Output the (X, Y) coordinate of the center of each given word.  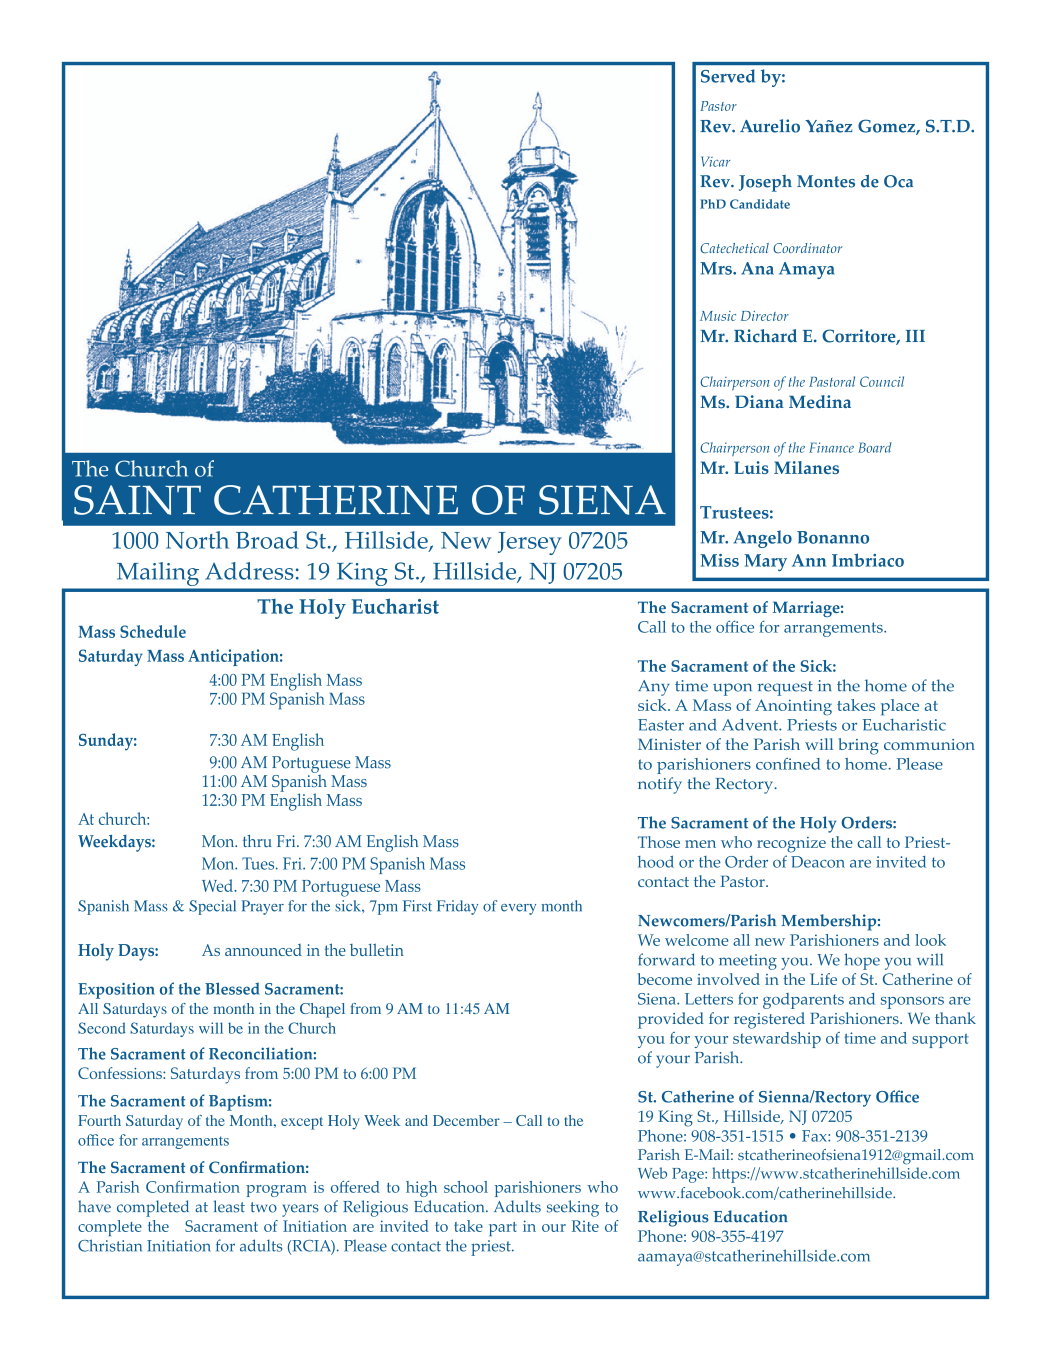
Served (728, 76)
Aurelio (770, 126)
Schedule (153, 631)
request (785, 688)
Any (654, 688)
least (229, 1206)
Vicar (716, 161)
